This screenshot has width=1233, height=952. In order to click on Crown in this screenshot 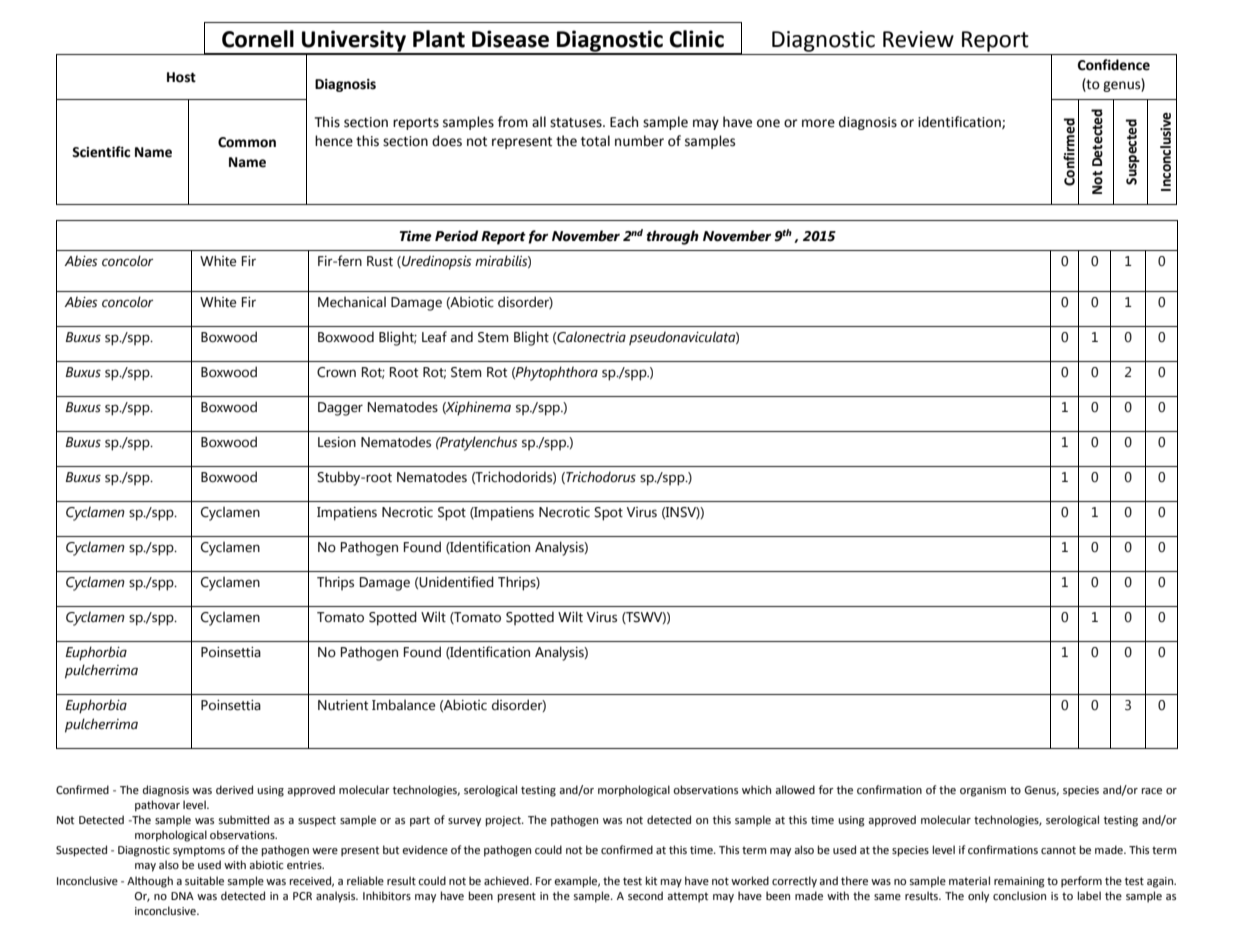, I will do `click(336, 372)`.
